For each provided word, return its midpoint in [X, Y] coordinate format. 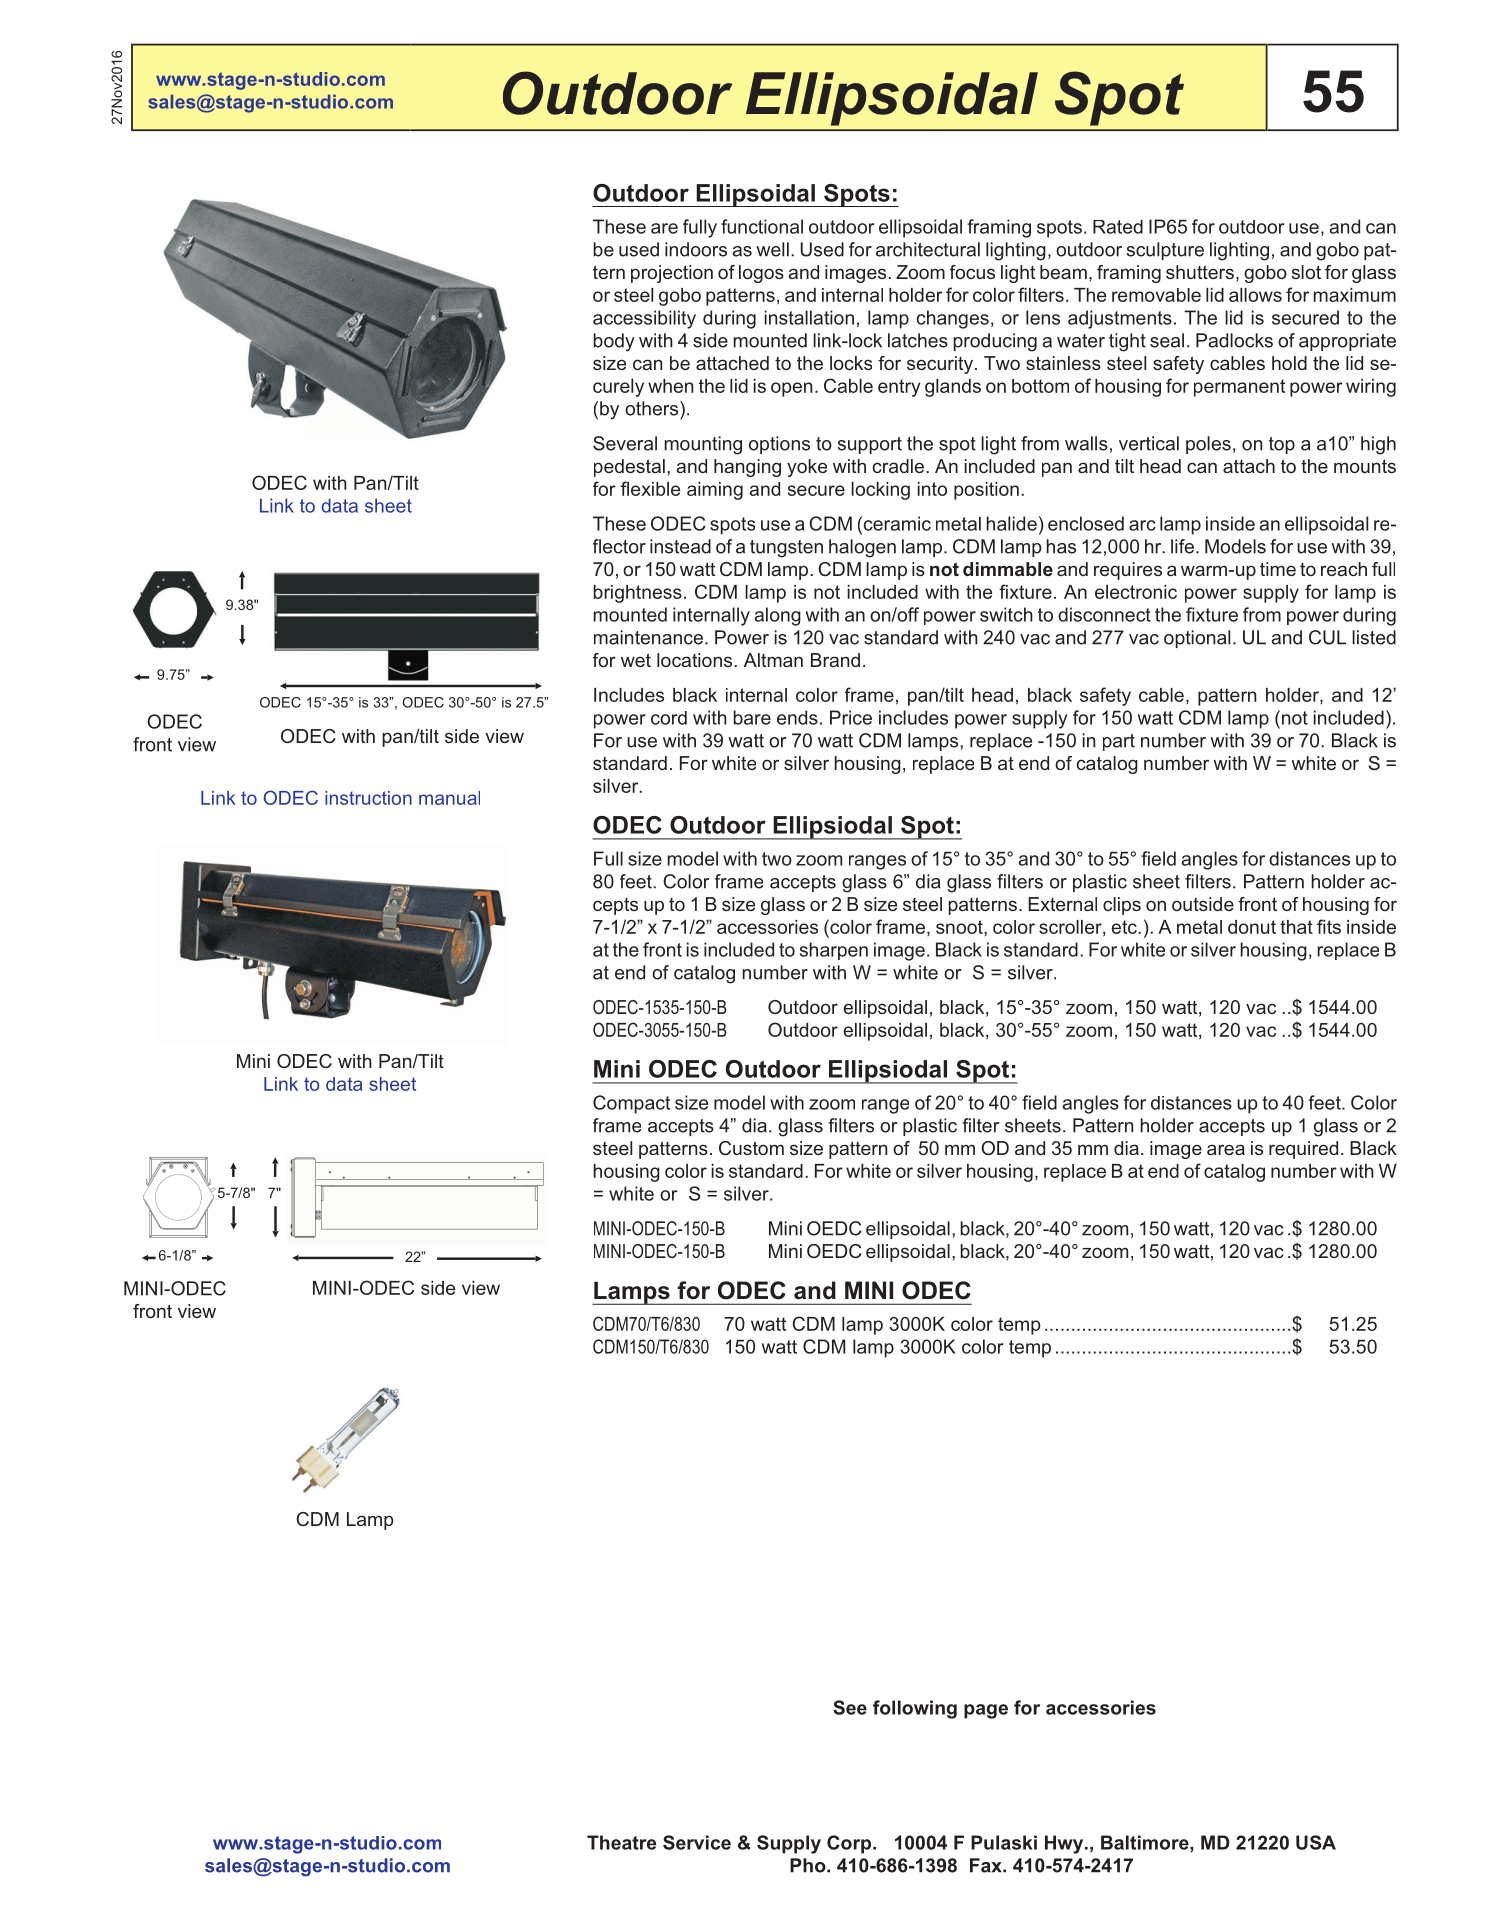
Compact [631, 1104]
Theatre [621, 1842]
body [614, 342]
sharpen [834, 951]
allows [1255, 295]
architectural [928, 249]
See [850, 1707]
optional [1197, 639]
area [1226, 1149]
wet [636, 660]
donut [1252, 927]
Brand [835, 660]
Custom [751, 1148]
